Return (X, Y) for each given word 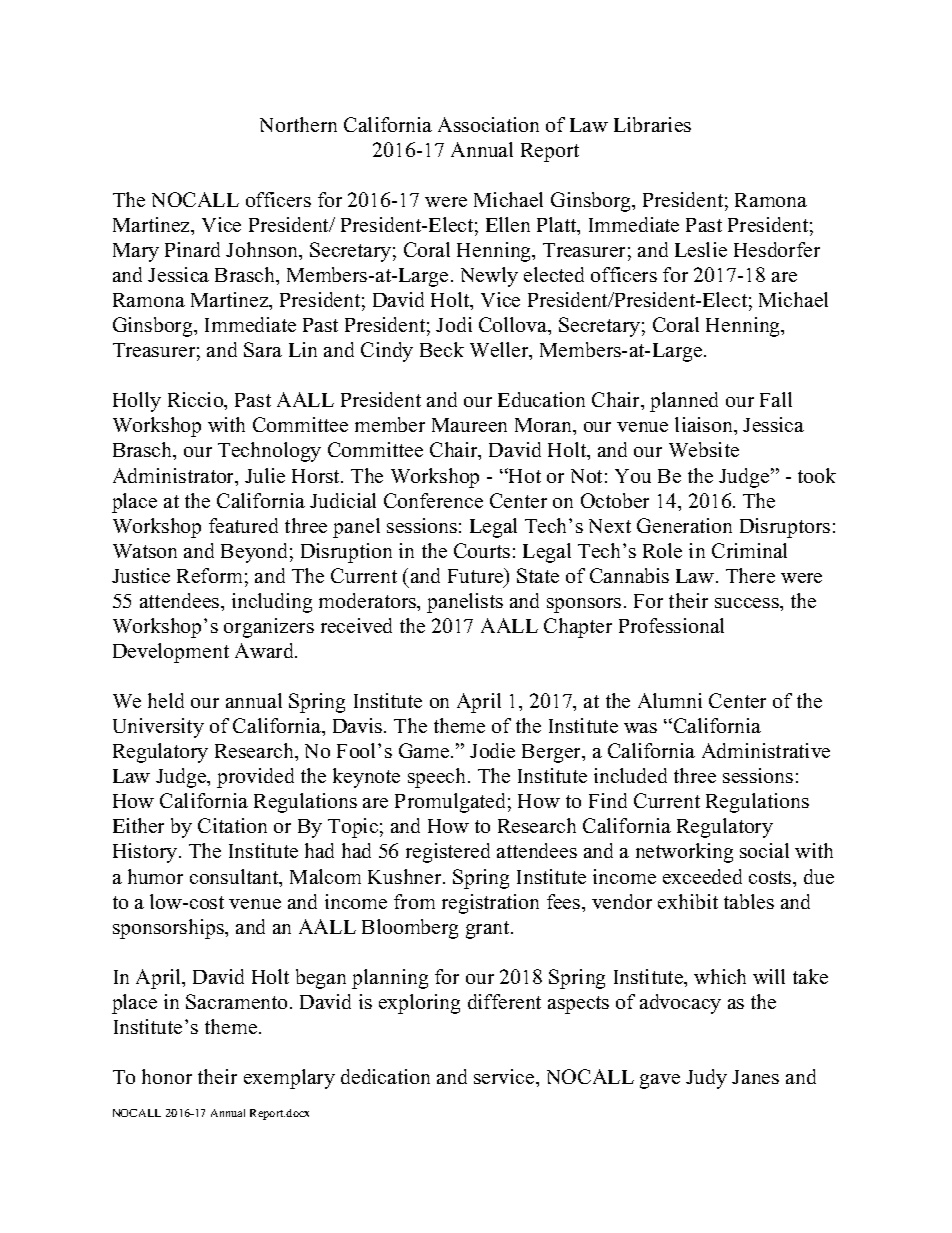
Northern (298, 124)
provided (255, 778)
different (504, 1001)
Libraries (652, 124)
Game (425, 750)
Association (488, 124)
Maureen (469, 425)
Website (704, 449)
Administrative (766, 750)
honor (167, 1076)
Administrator (175, 477)
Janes (755, 1077)
